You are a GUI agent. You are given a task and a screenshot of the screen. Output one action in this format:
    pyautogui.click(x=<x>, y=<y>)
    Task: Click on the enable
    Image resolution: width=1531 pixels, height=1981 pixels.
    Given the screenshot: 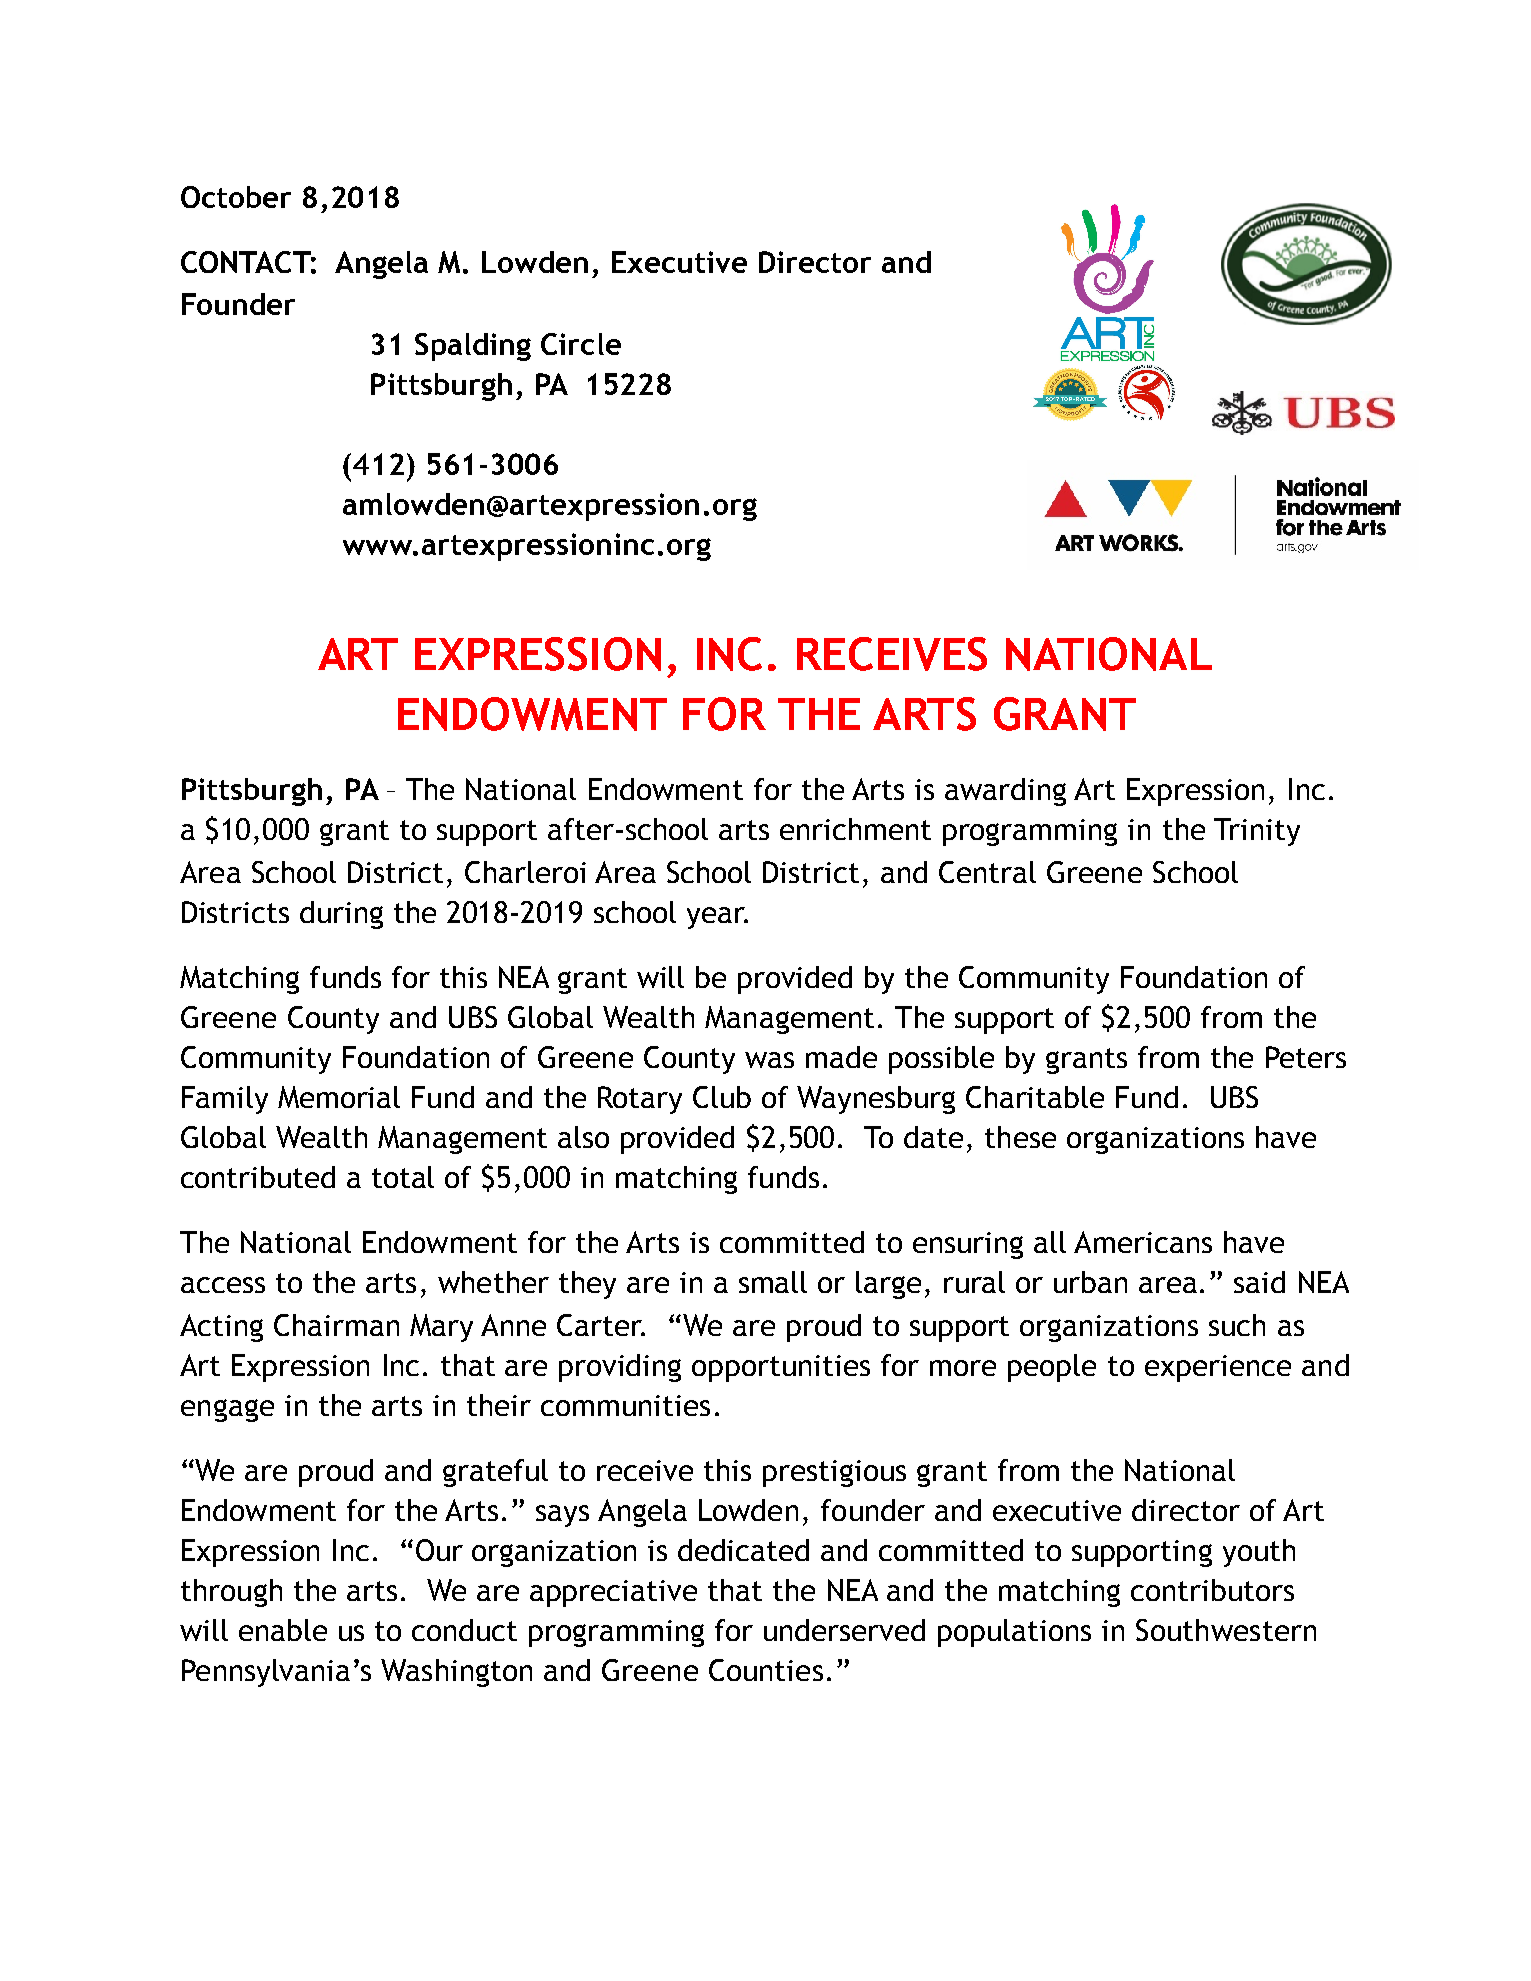 What is the action you would take?
    pyautogui.click(x=283, y=1630)
